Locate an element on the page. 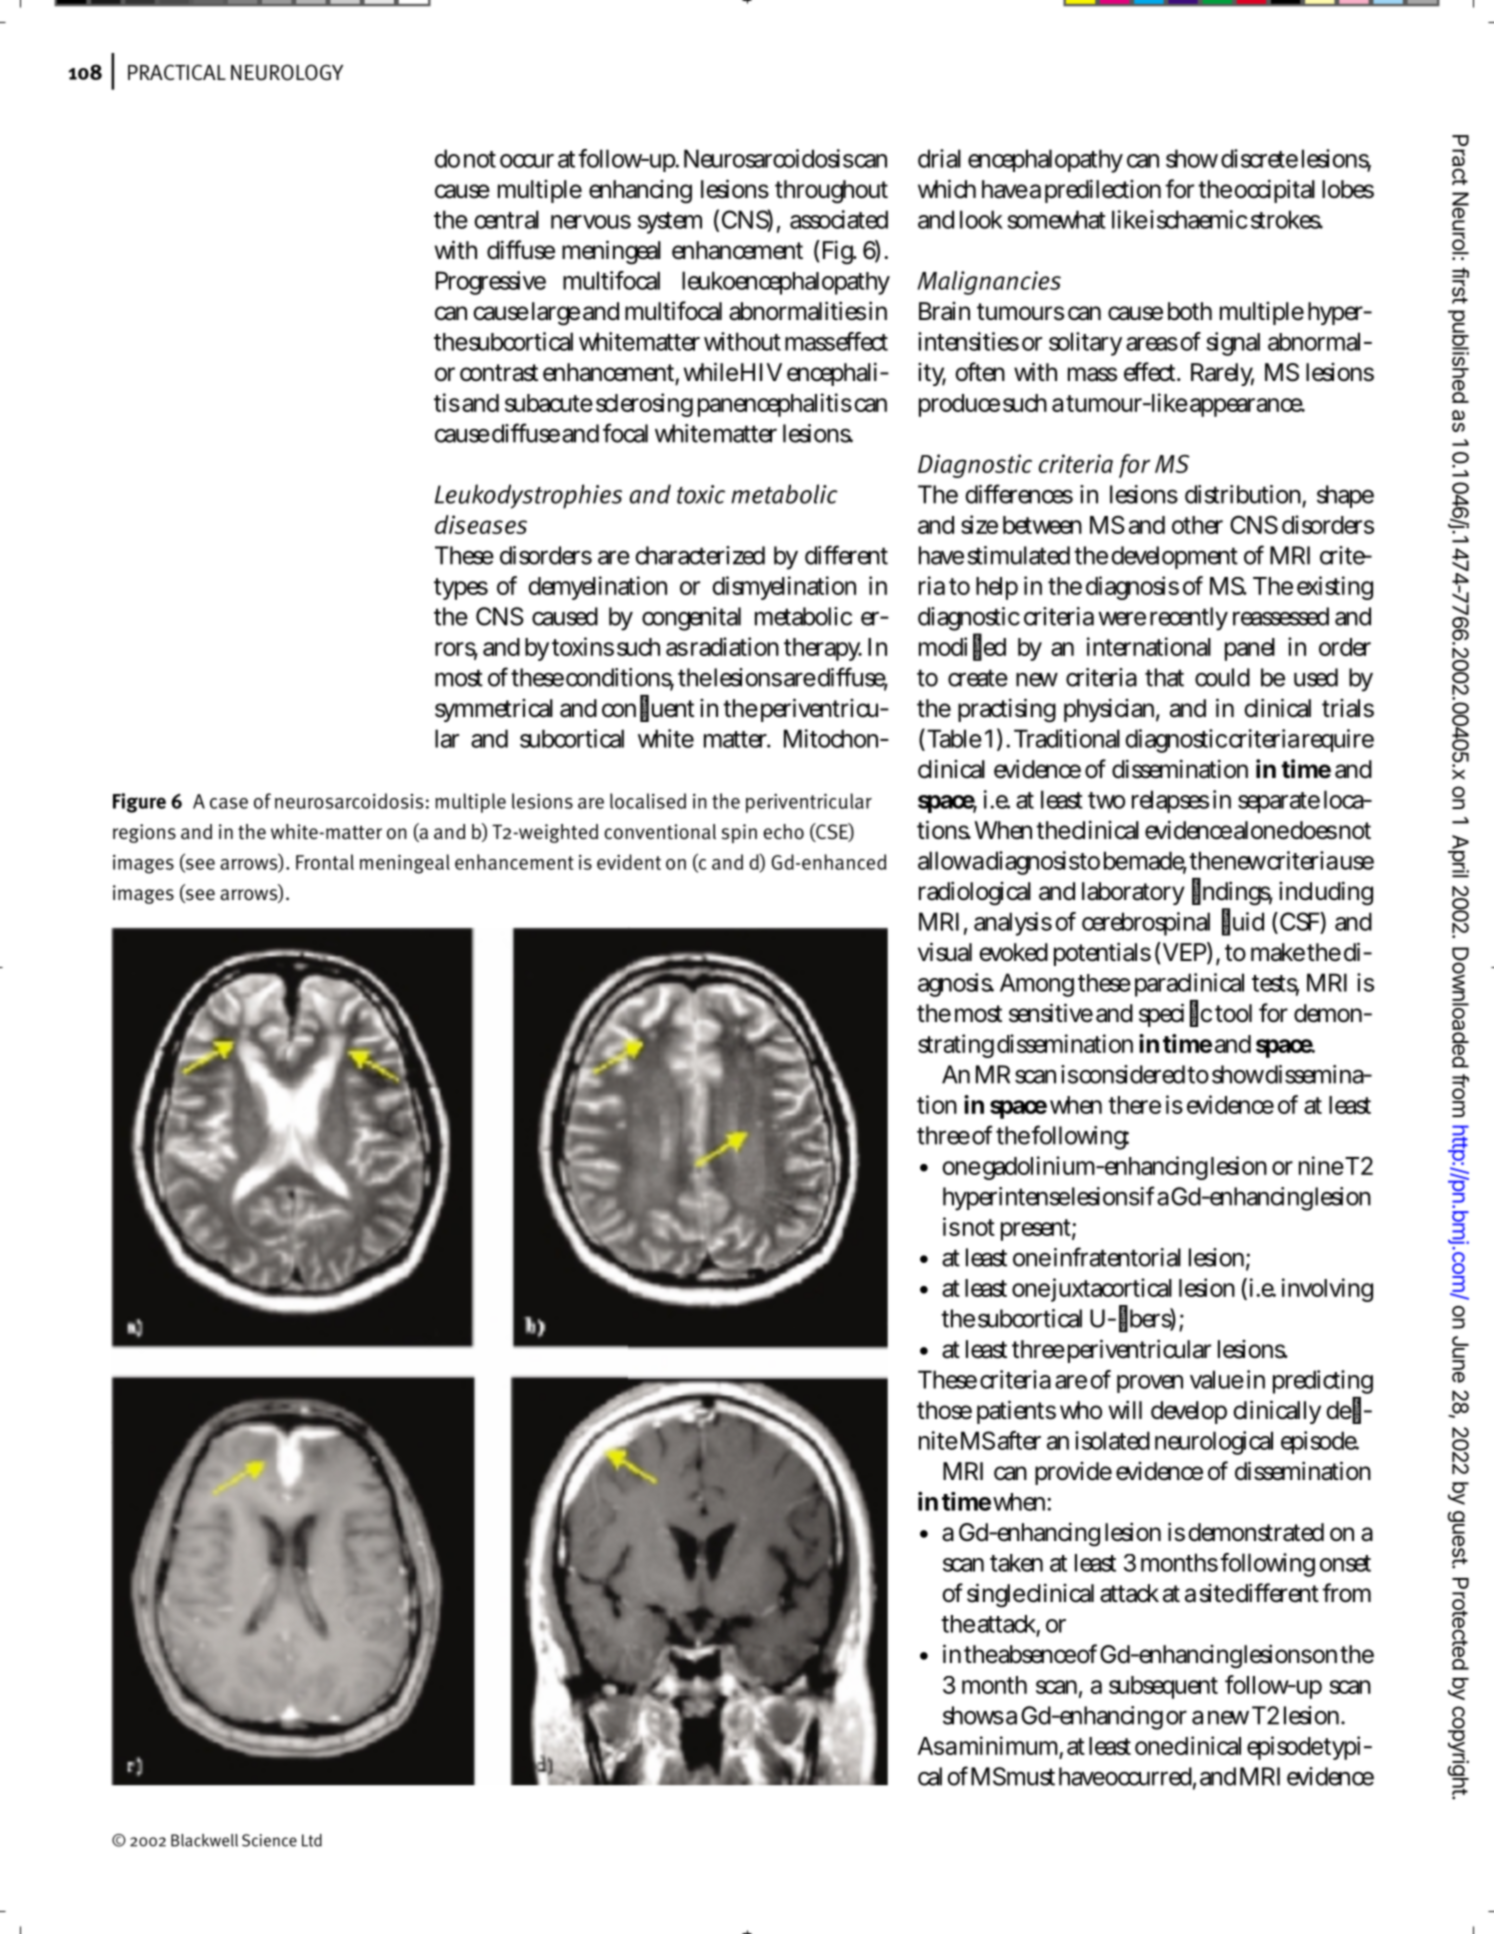  central is located at coordinates (506, 219).
